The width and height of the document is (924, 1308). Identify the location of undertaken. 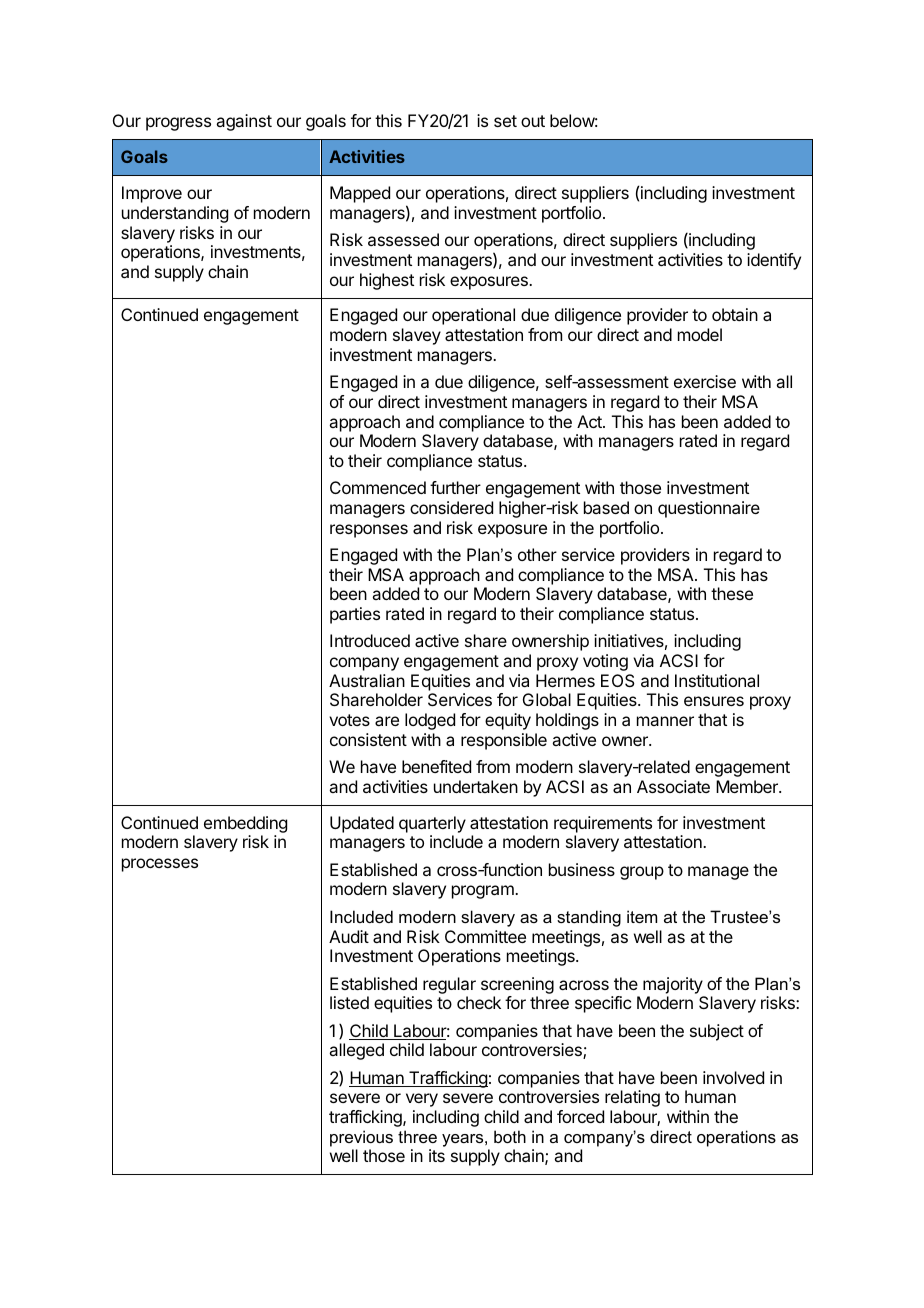
(476, 786).
